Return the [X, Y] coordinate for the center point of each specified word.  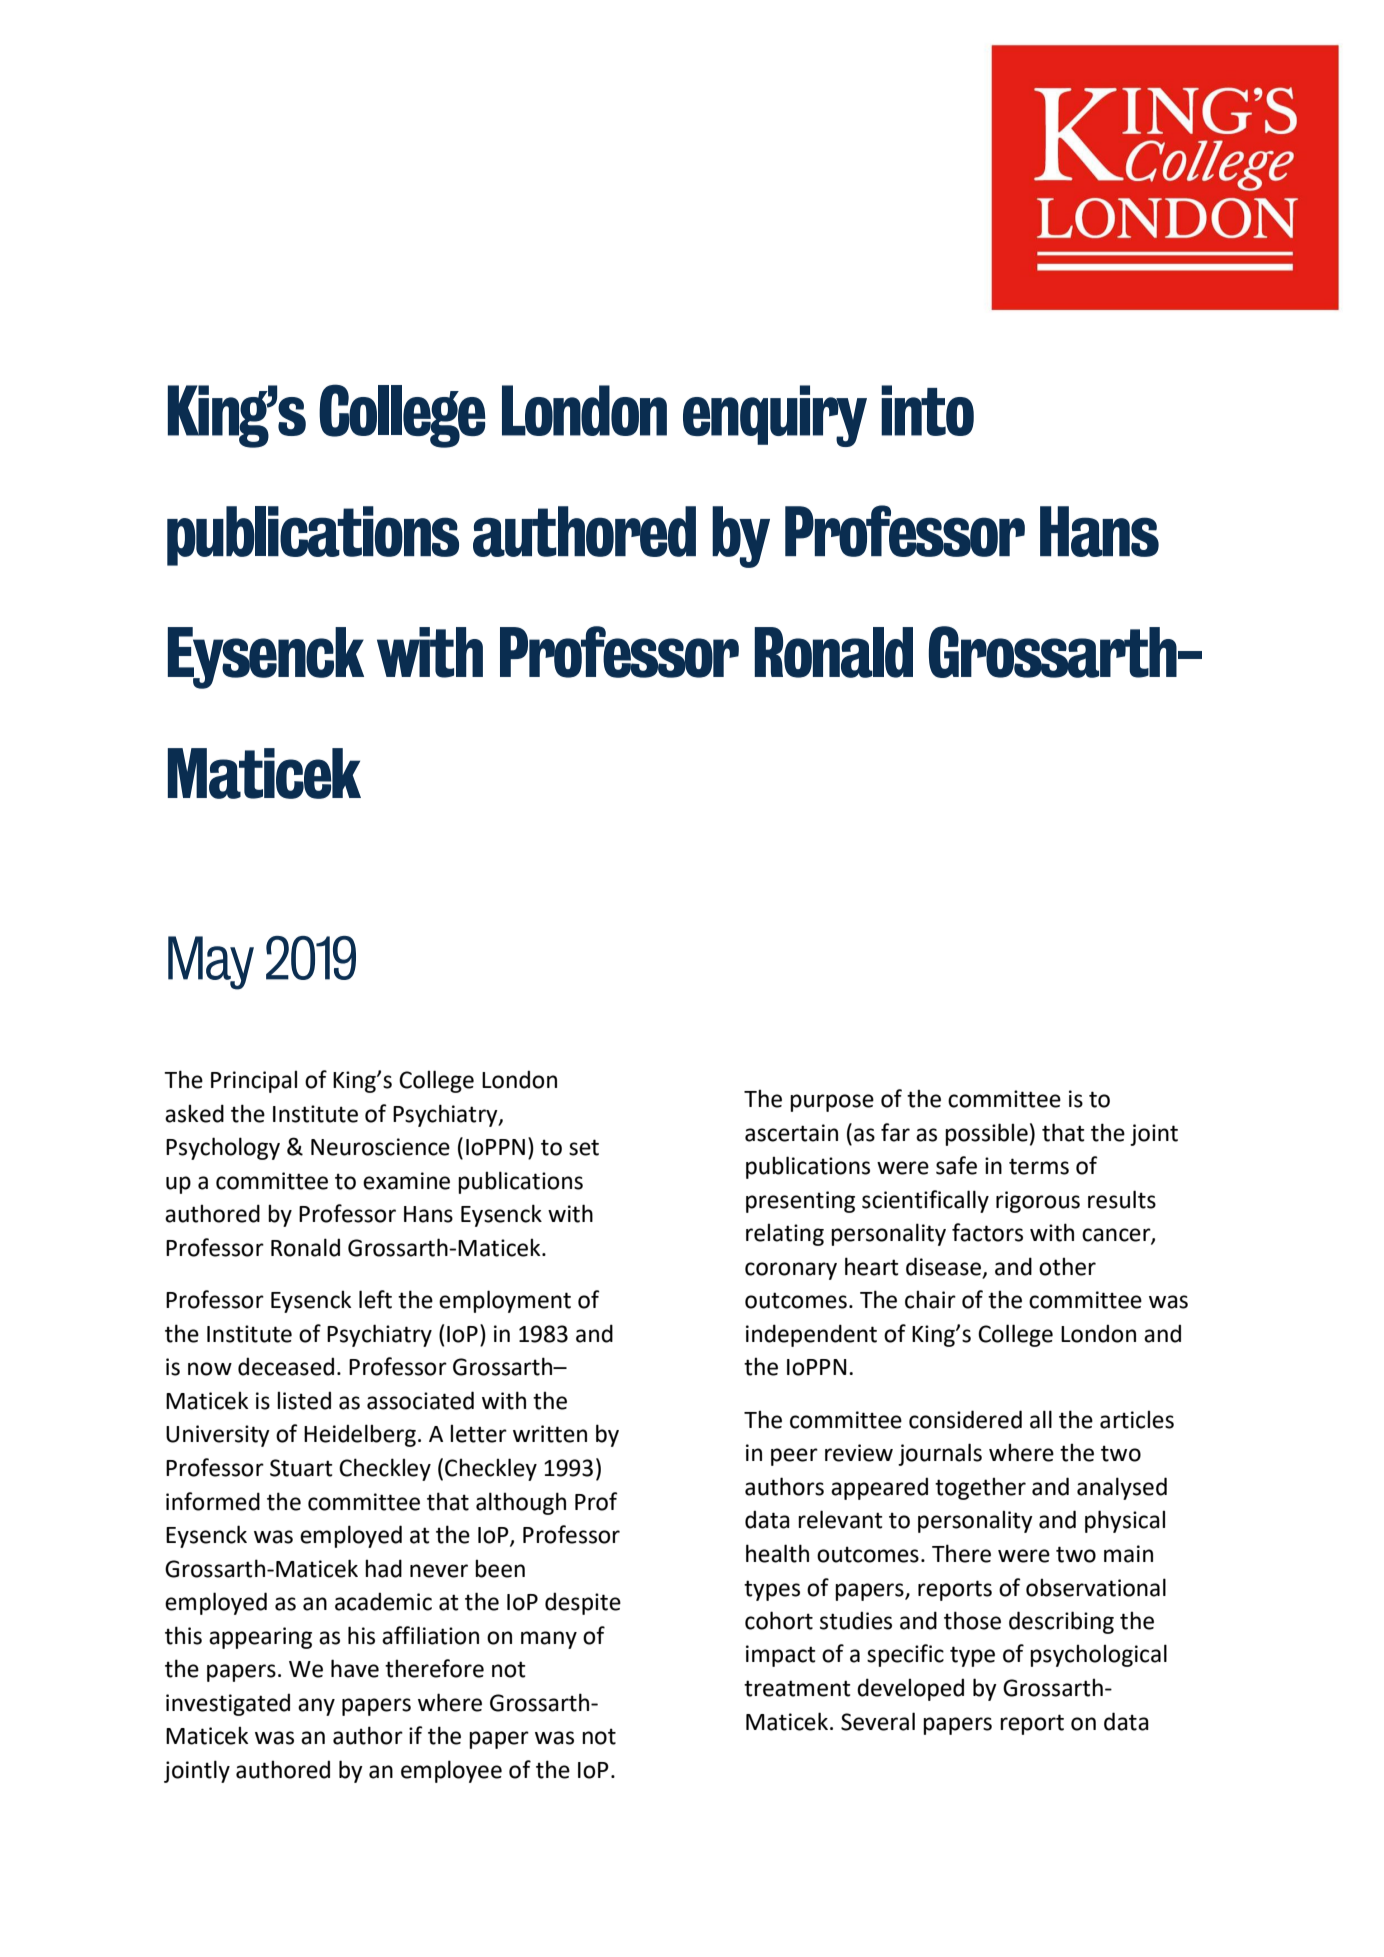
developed [910, 1689]
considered [965, 1419]
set [584, 1147]
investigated [228, 1704]
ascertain [791, 1133]
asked [194, 1113]
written [550, 1434]
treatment [797, 1688]
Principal [254, 1081]
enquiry [775, 416]
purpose [832, 1103]
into [927, 410]
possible [986, 1134]
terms [1039, 1166]
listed [304, 1400]
